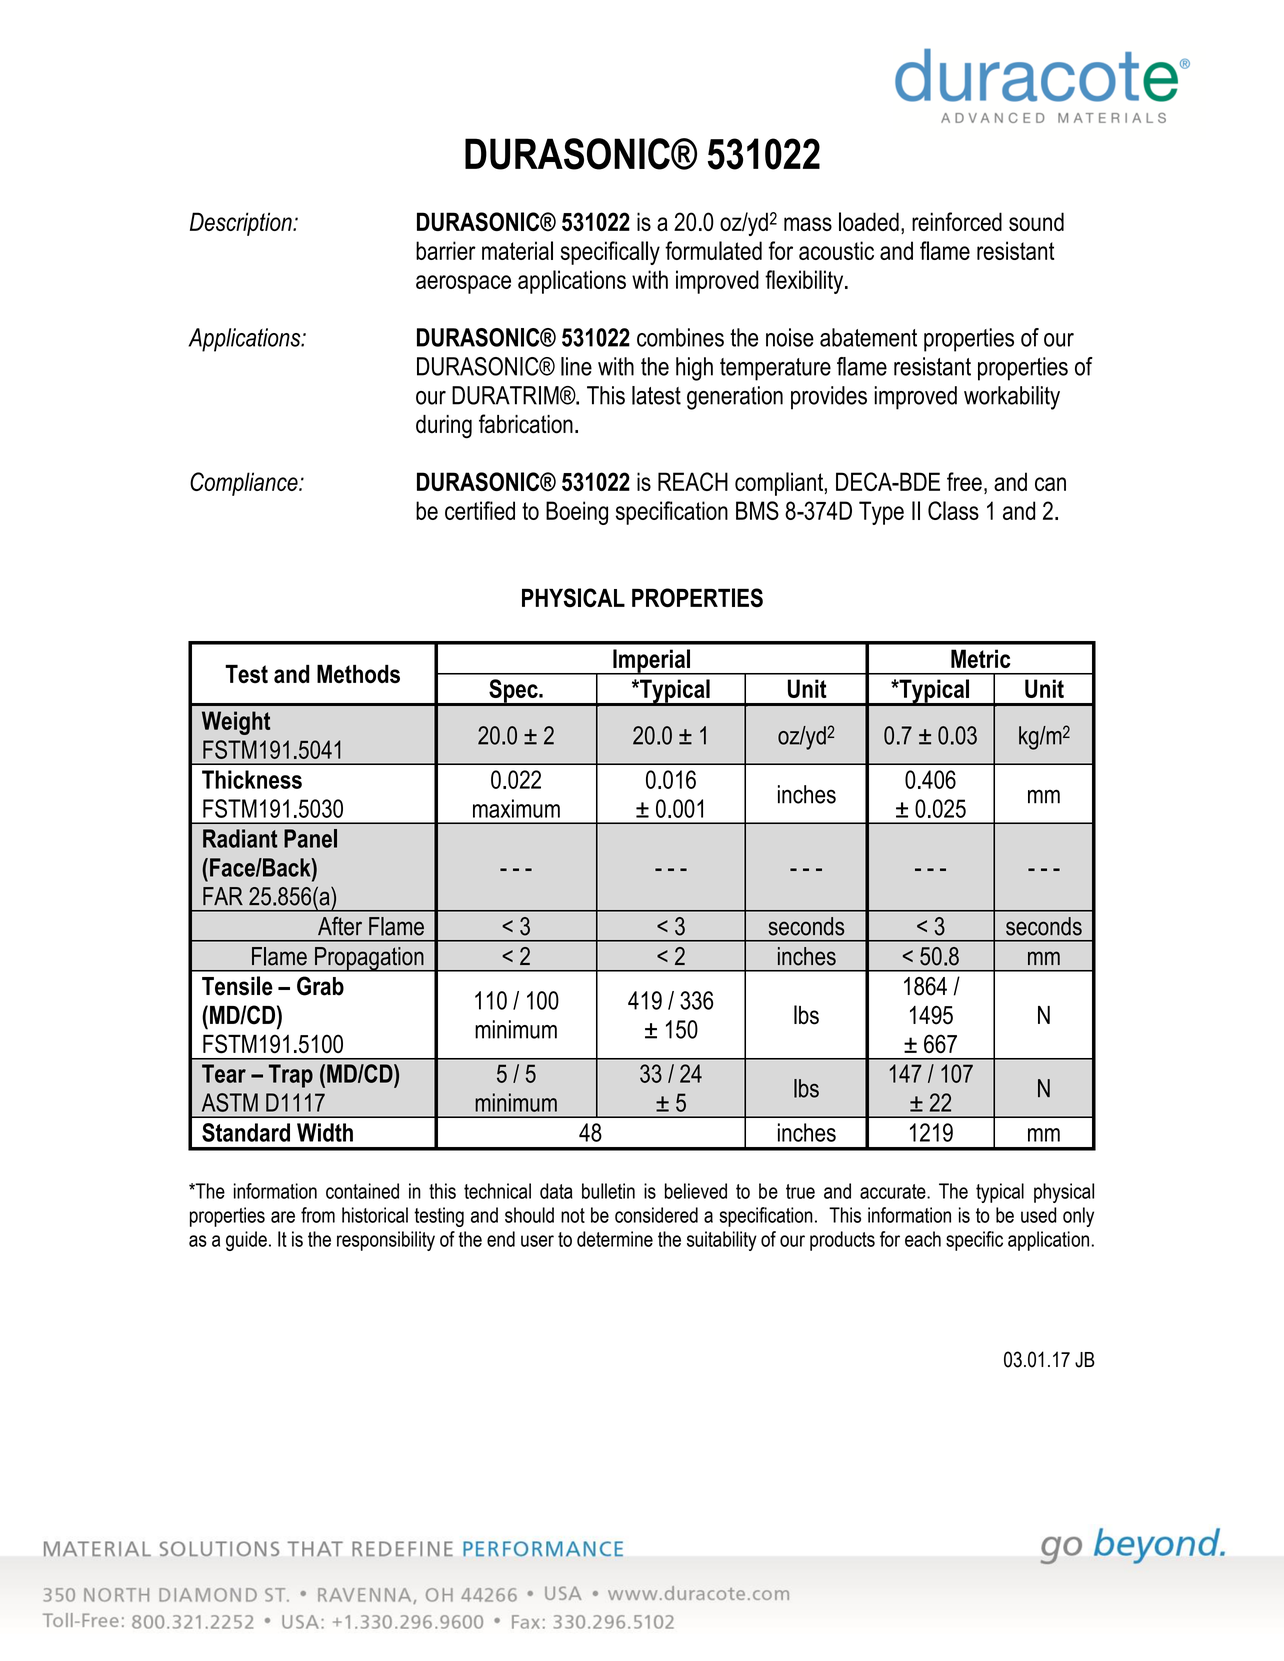  I want to click on free, so click(964, 481).
